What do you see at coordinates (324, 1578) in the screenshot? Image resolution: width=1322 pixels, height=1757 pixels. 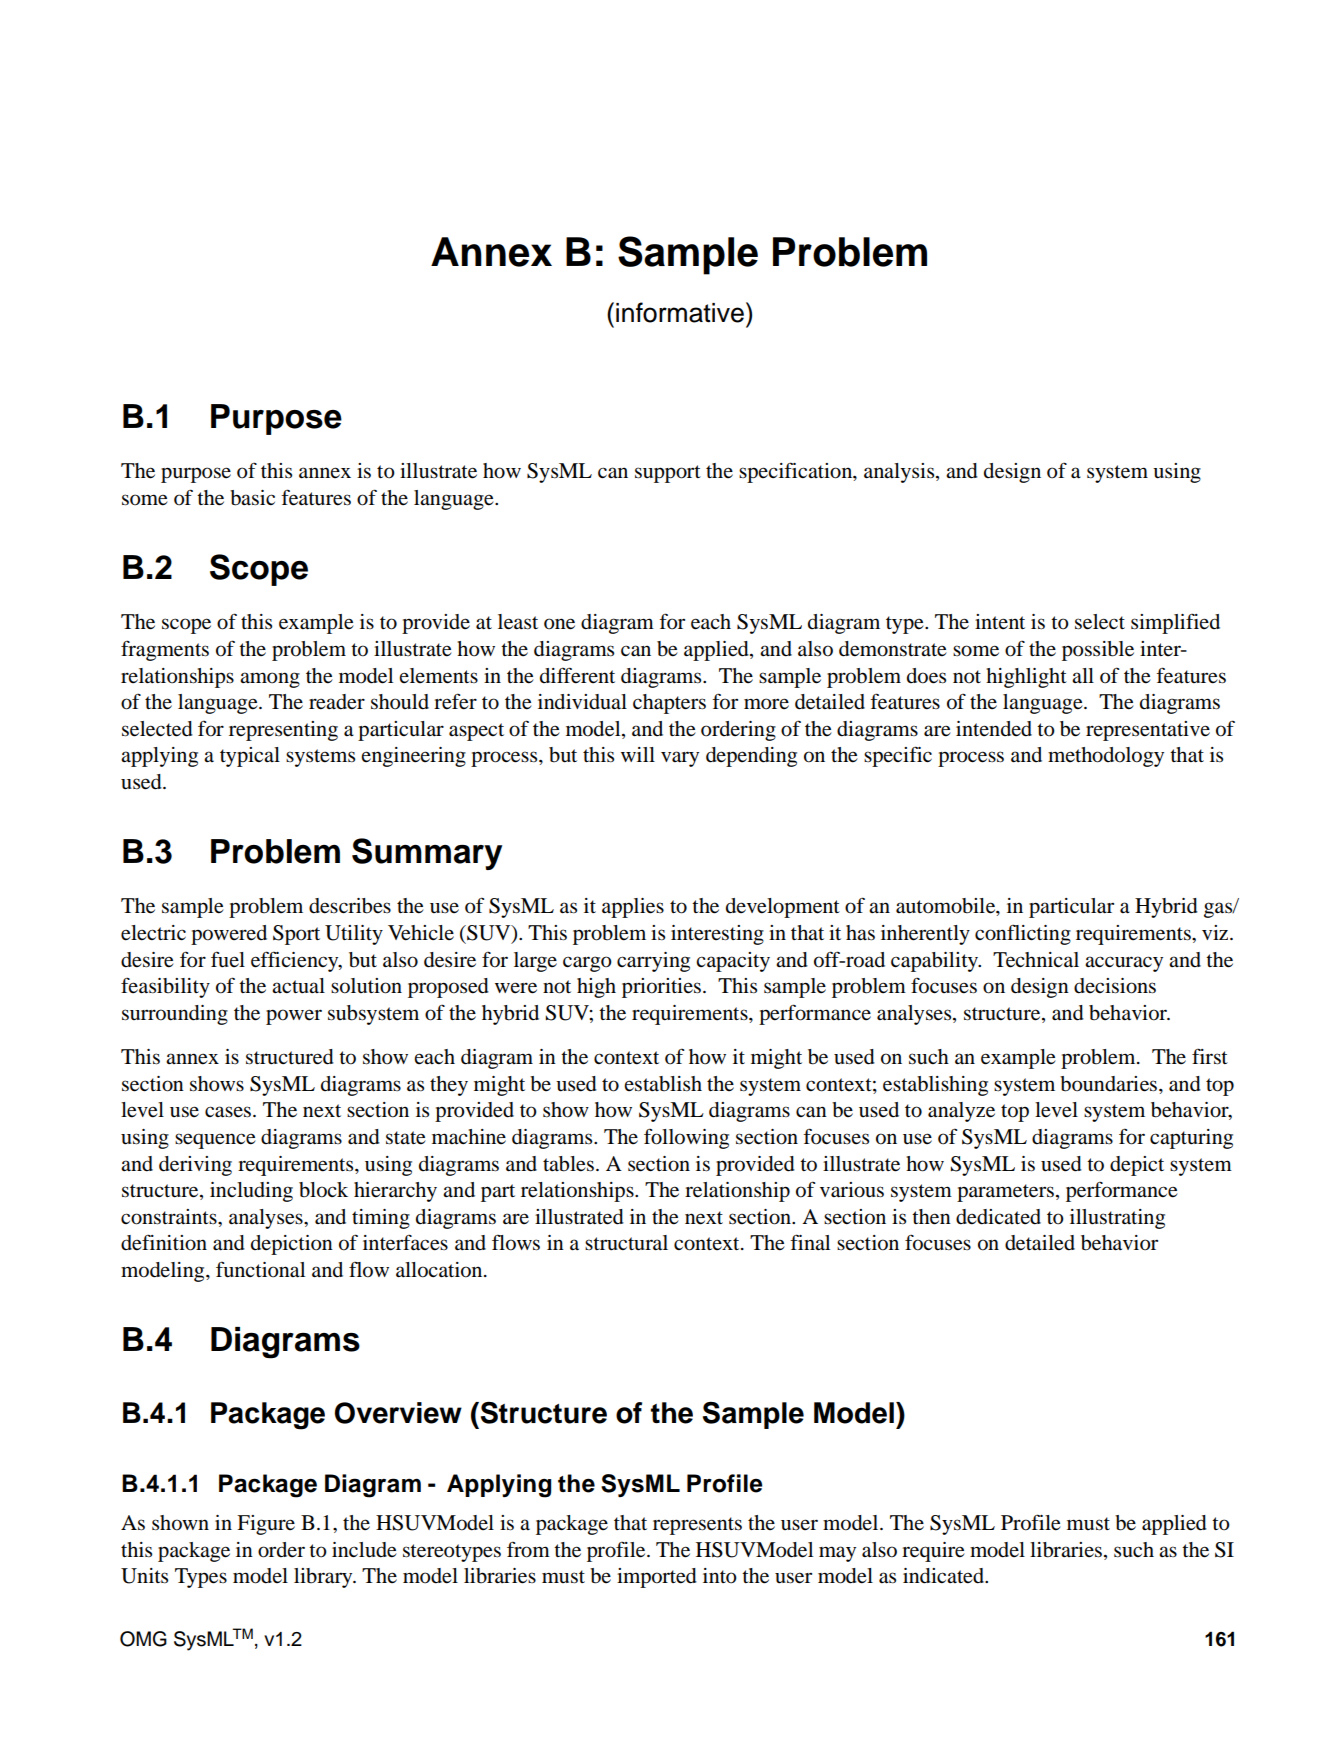 I see `library` at bounding box center [324, 1578].
